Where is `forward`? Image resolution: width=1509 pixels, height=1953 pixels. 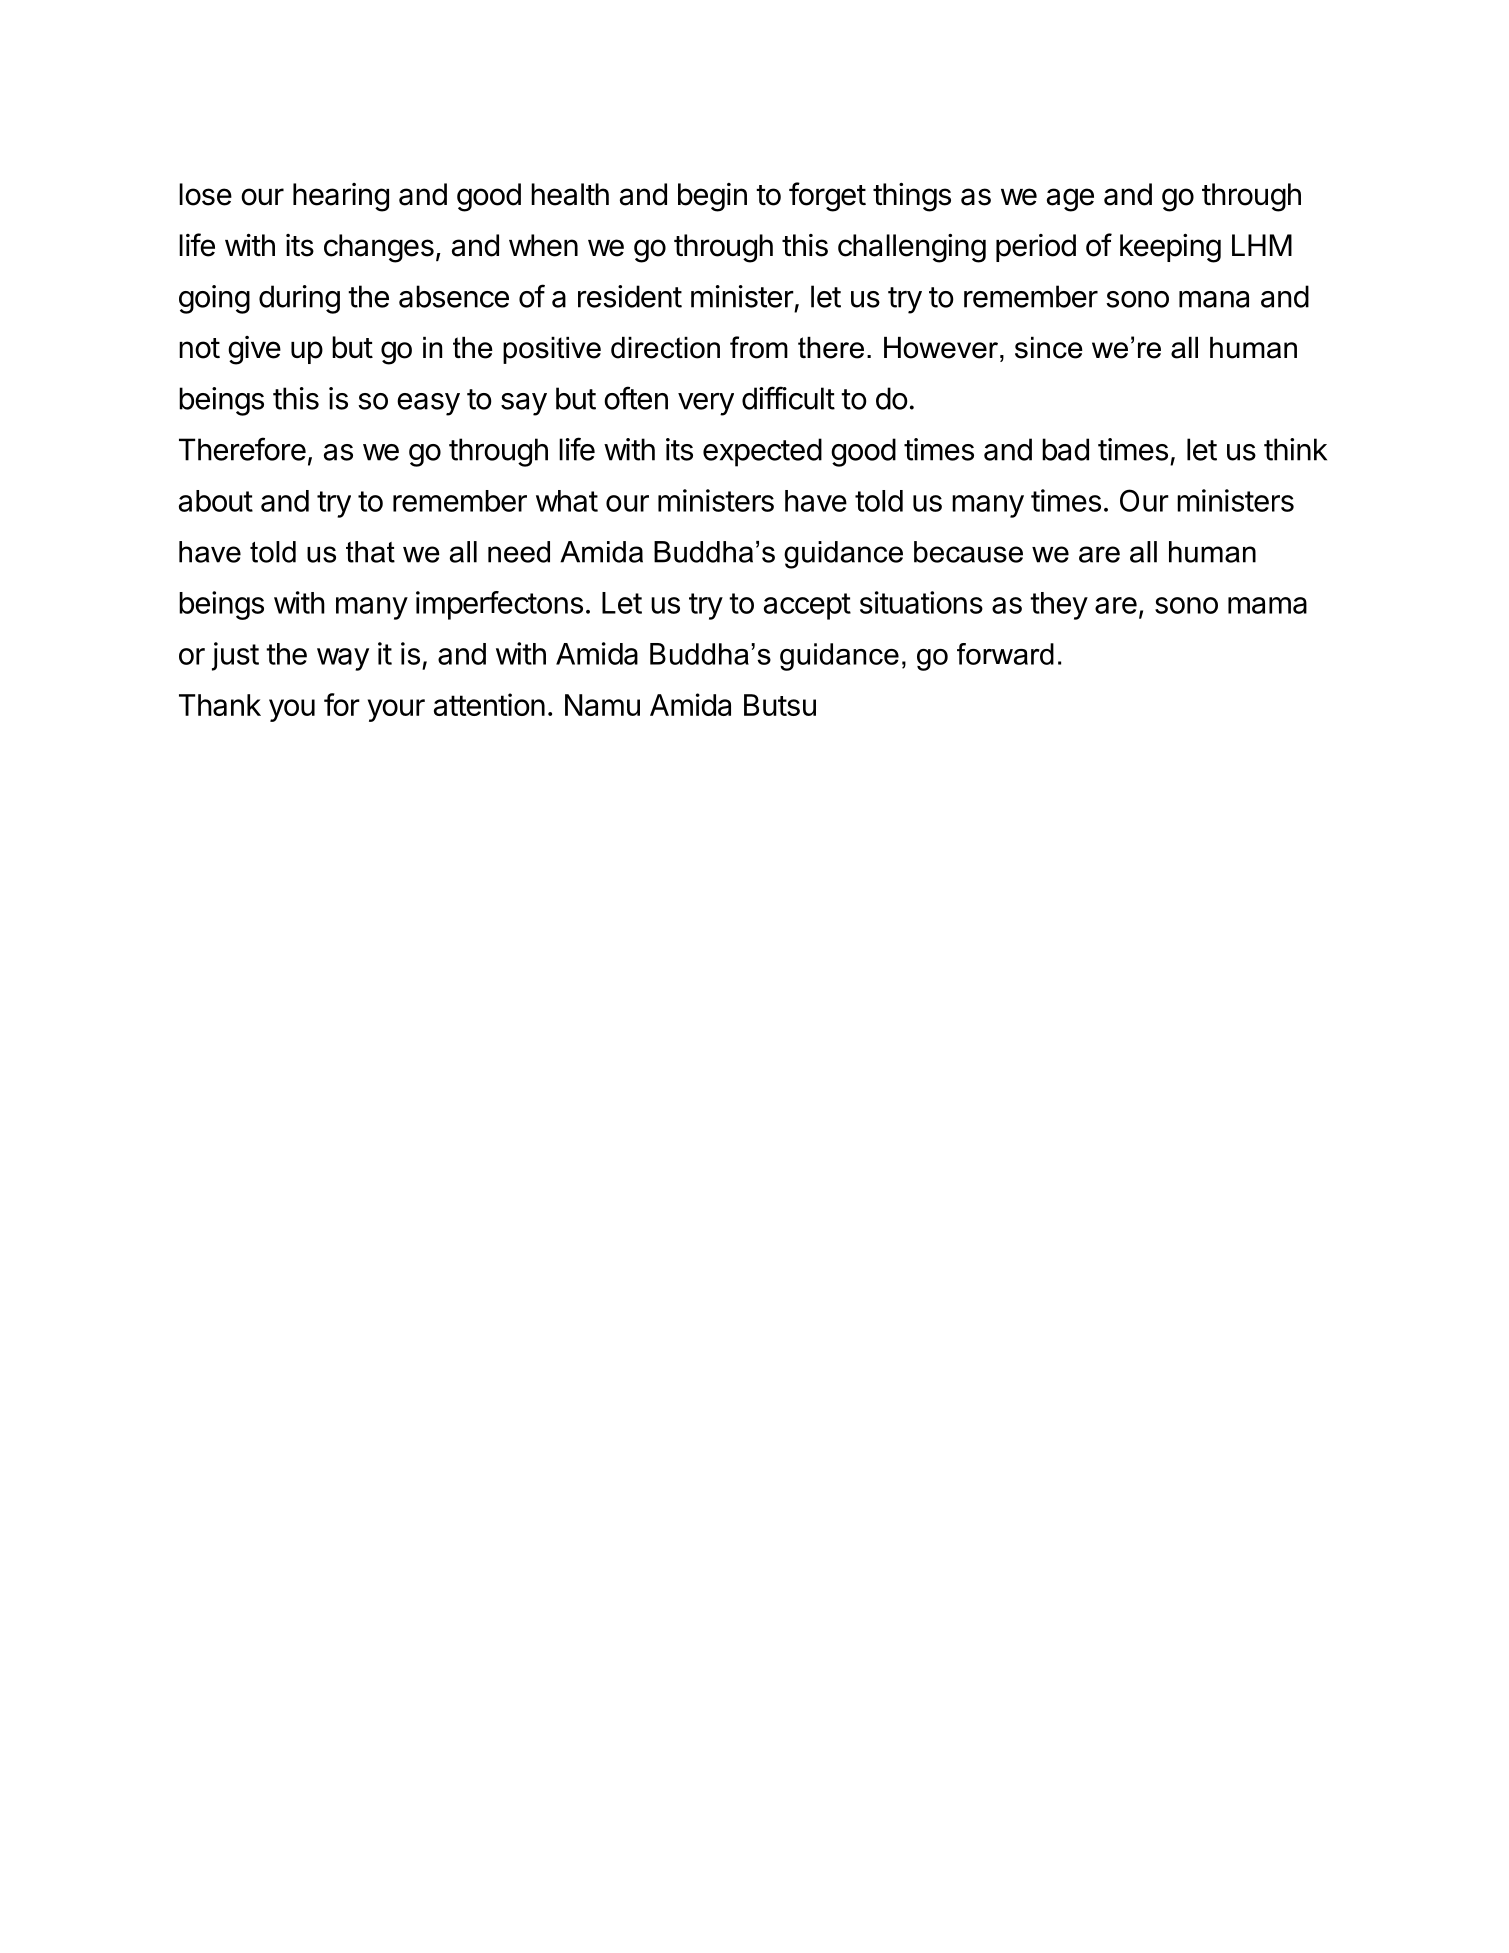
forward is located at coordinates (1005, 654).
